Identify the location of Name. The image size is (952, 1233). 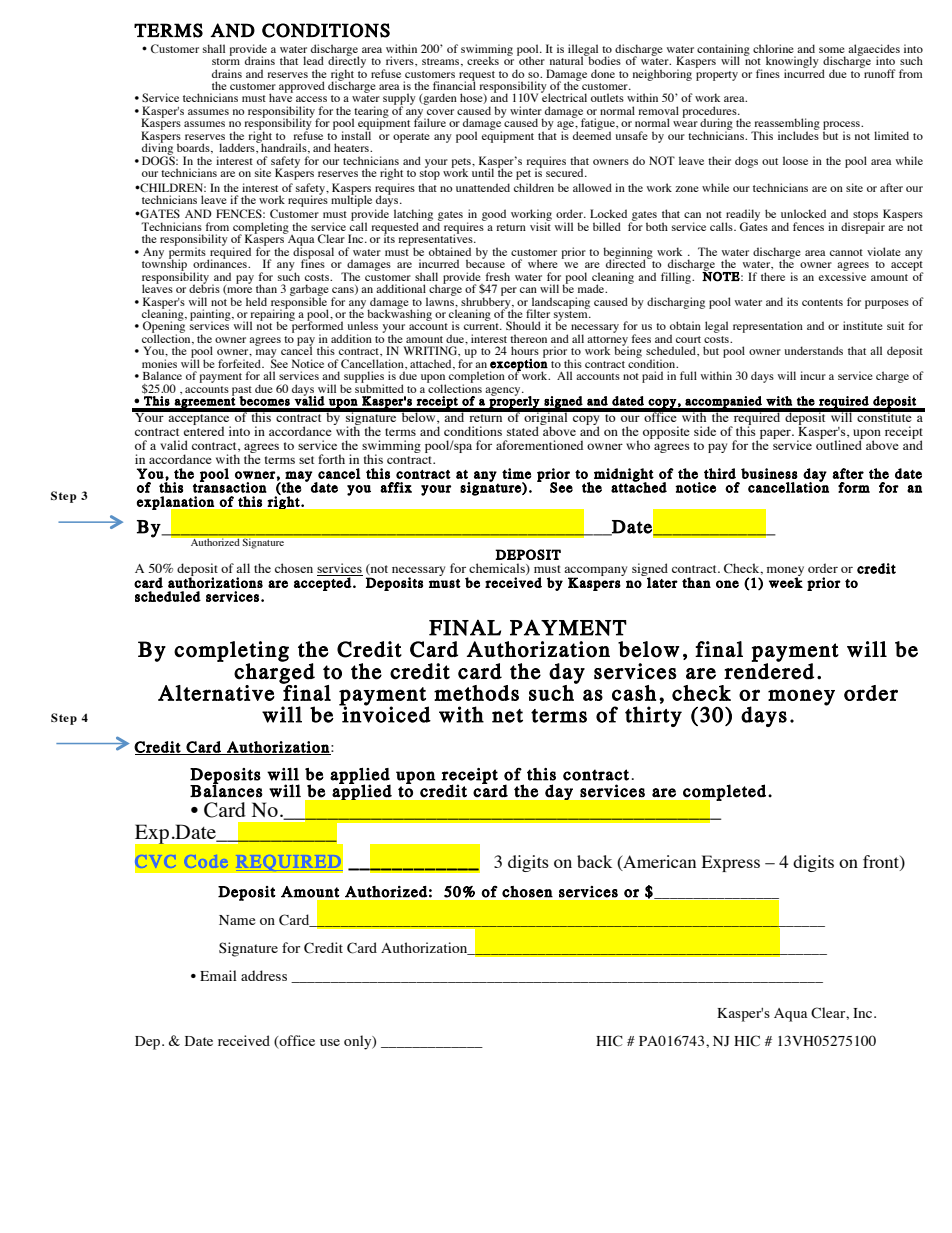
(237, 920).
